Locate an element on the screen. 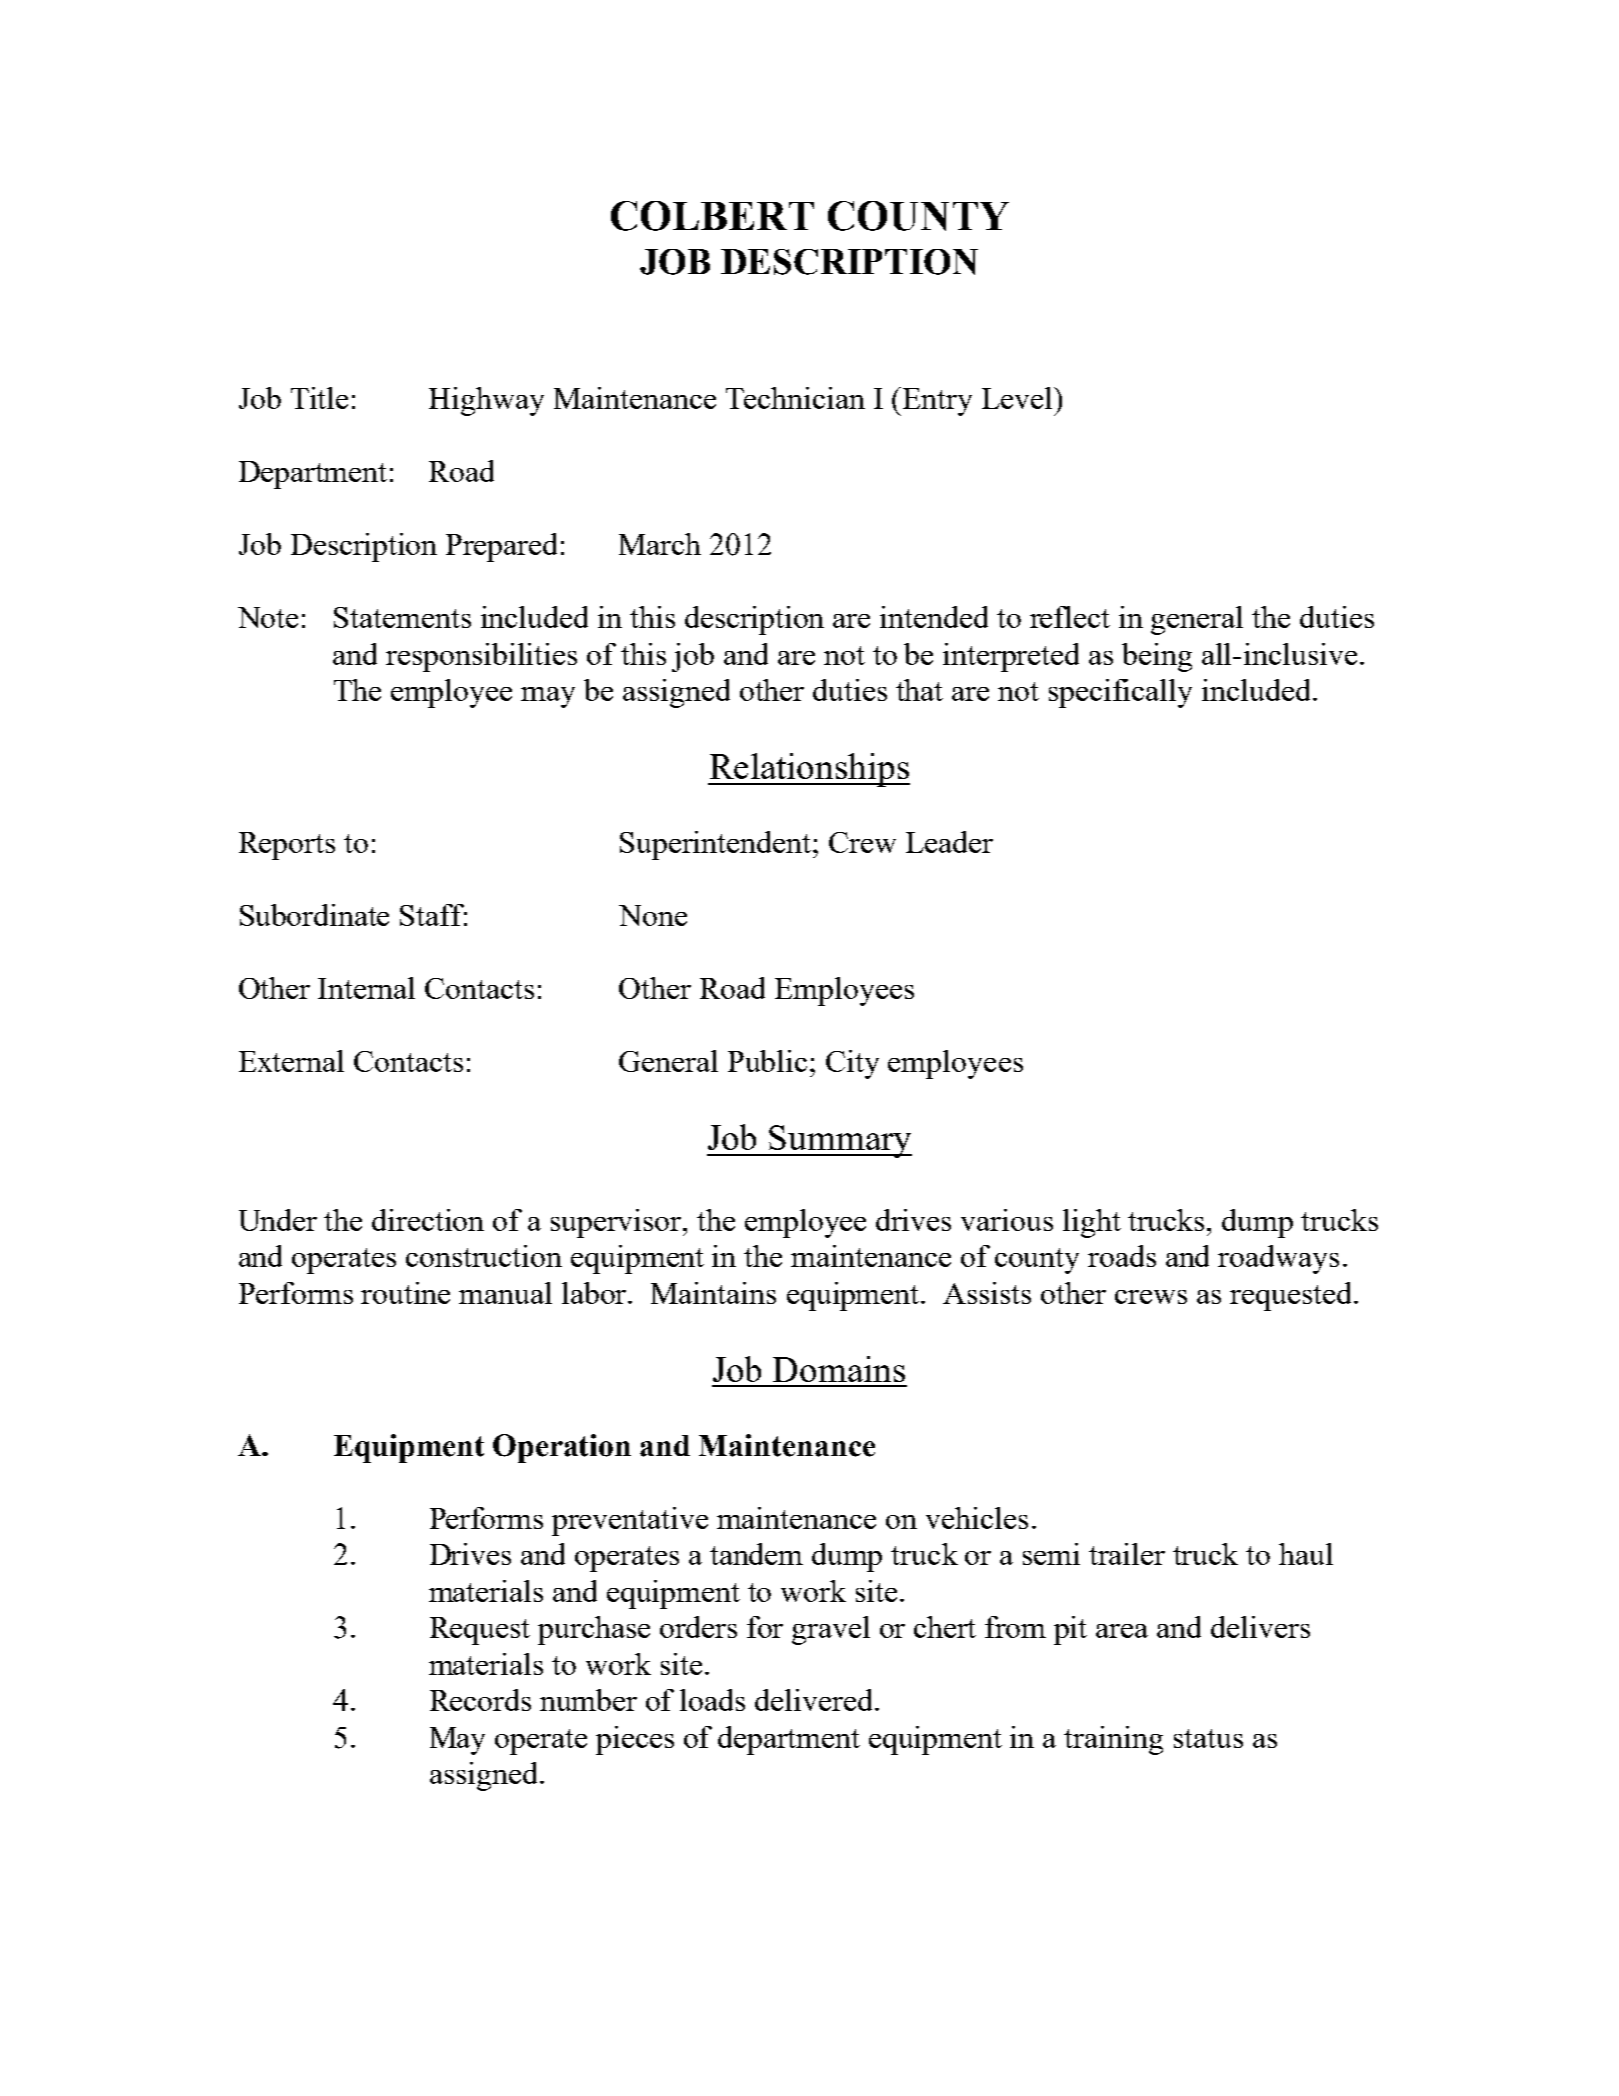 This screenshot has width=1619, height=2096. Level is located at coordinates (1018, 398).
